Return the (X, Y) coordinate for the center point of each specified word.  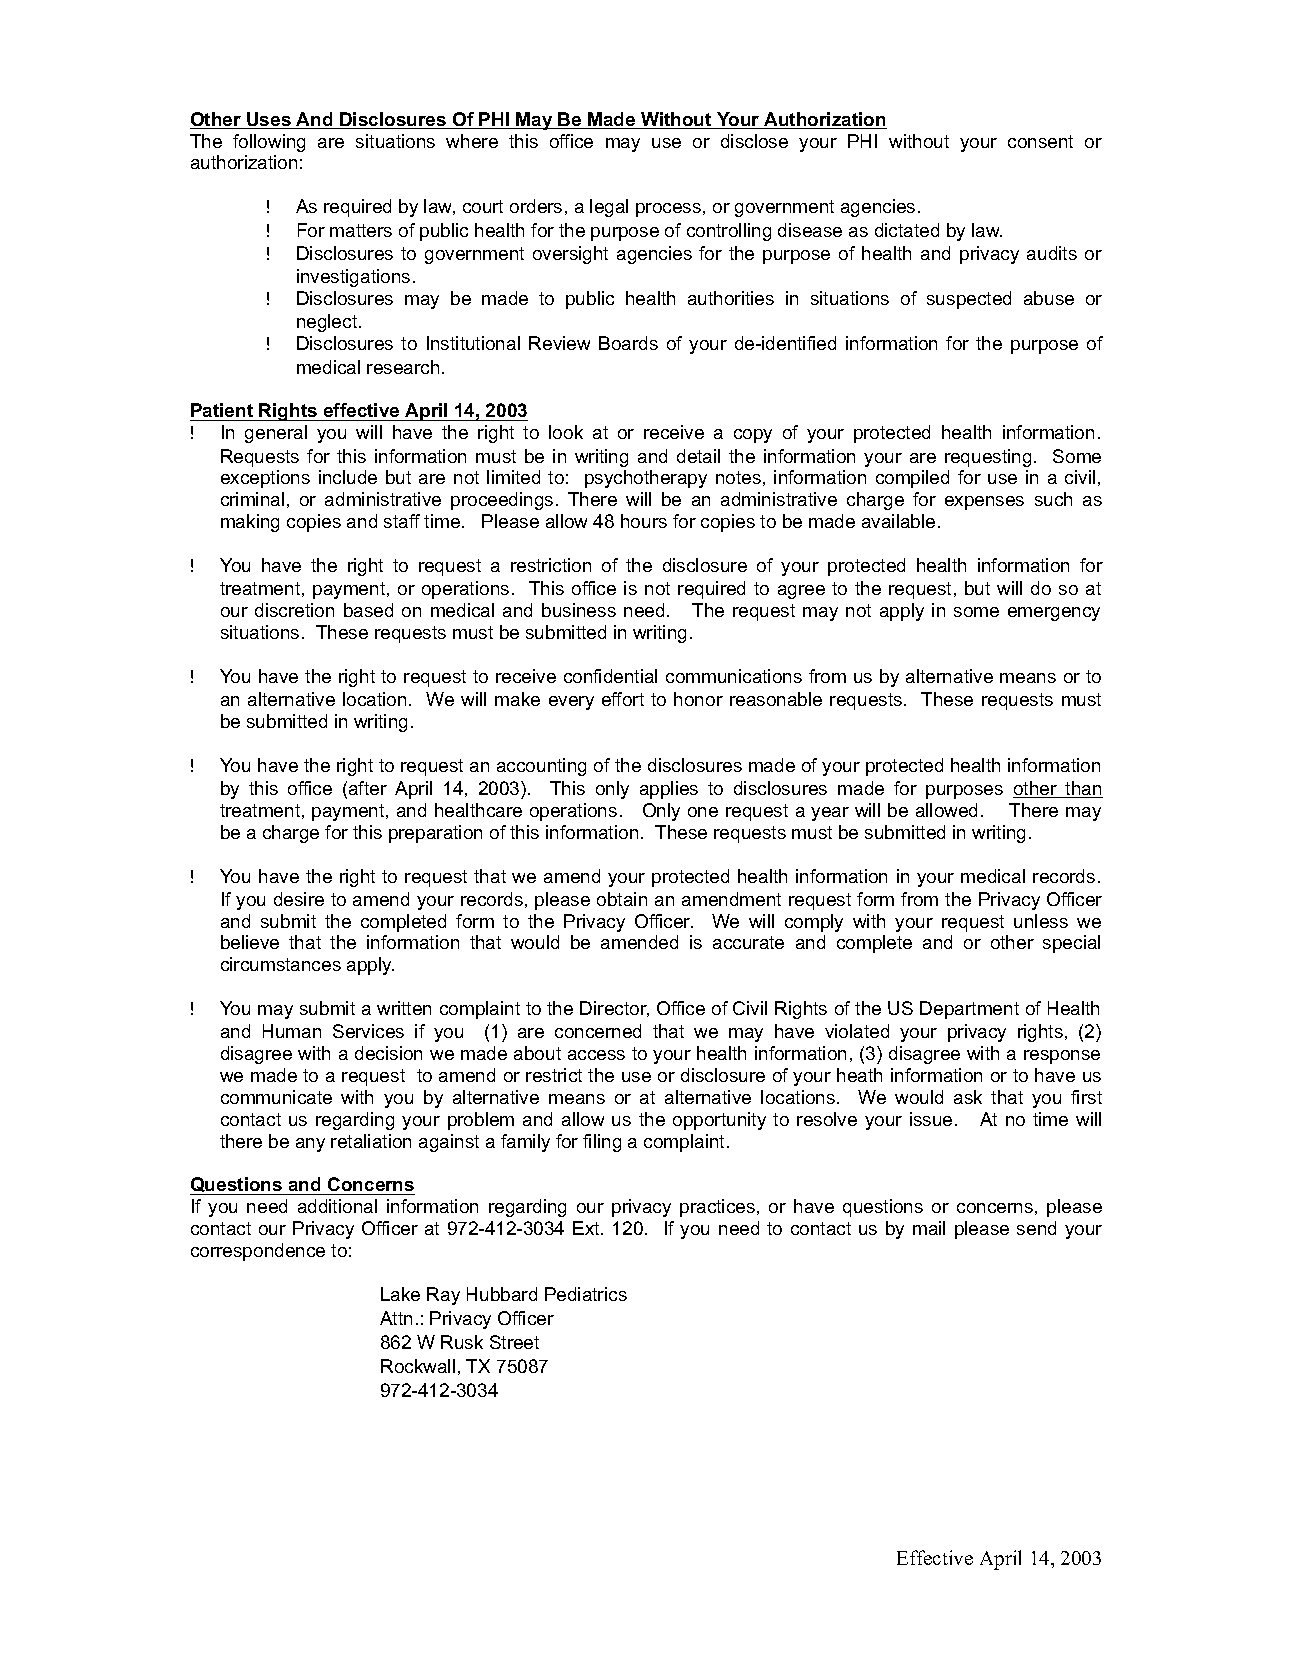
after (368, 788)
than (1083, 789)
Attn (396, 1318)
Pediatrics (586, 1294)
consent (1040, 141)
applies (669, 790)
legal (609, 208)
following (269, 143)
